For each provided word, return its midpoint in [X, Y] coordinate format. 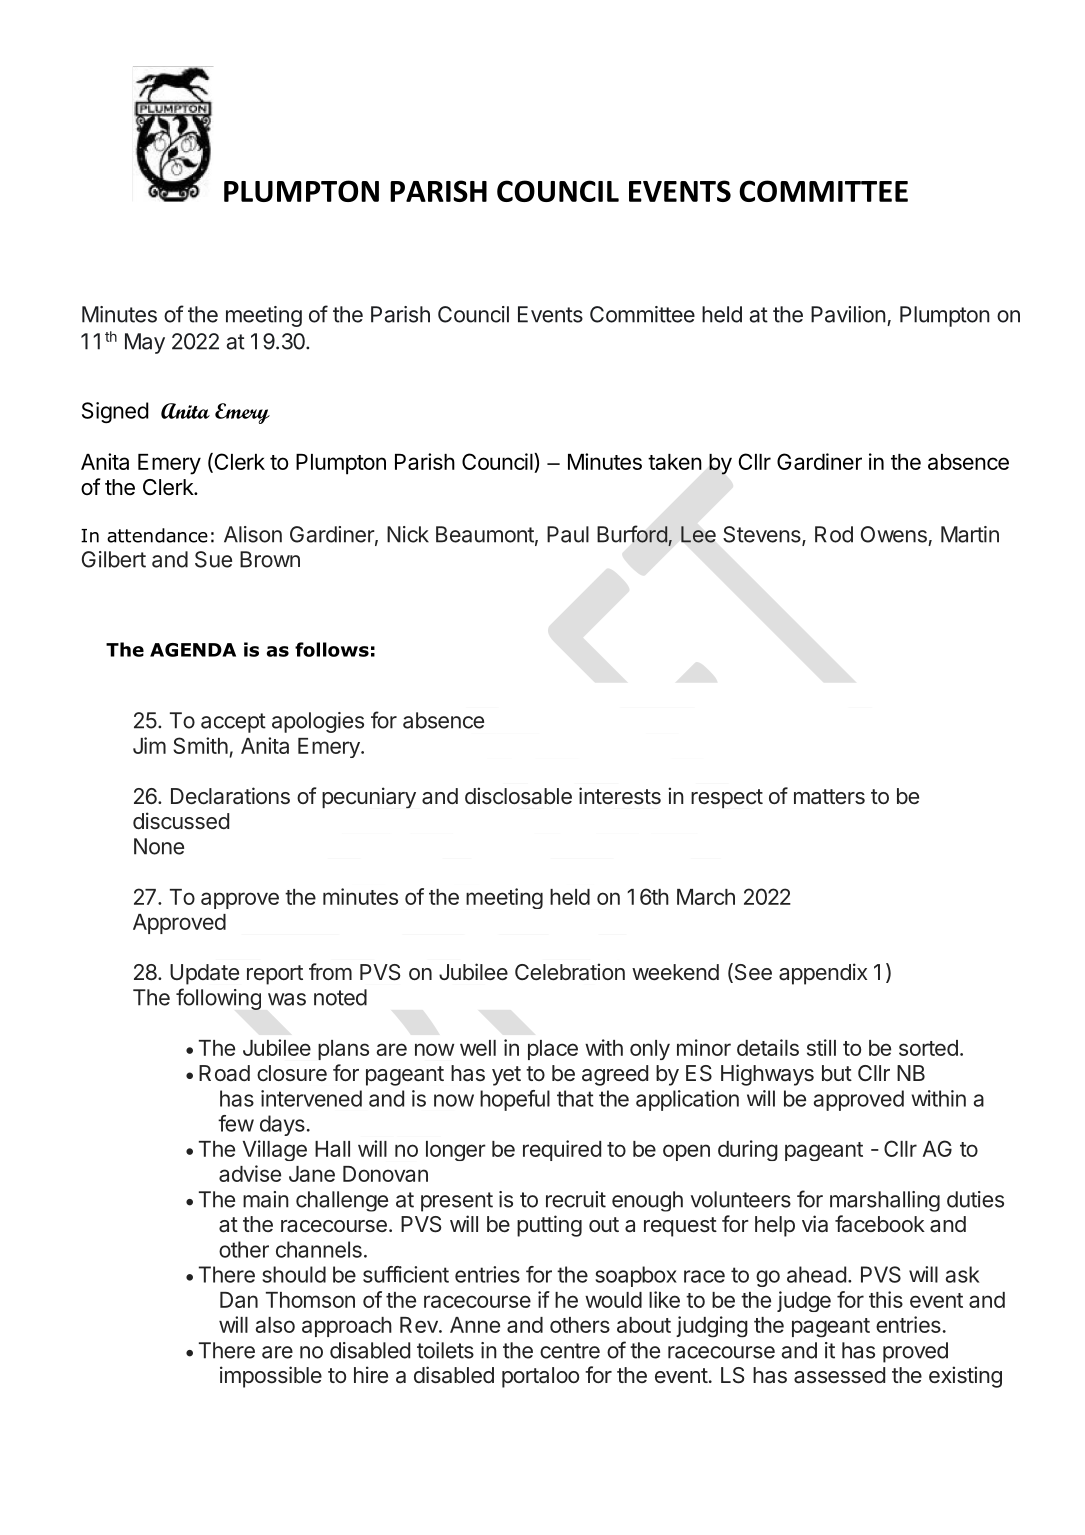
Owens [894, 534]
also [275, 1325]
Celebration [570, 972]
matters [829, 797]
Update [204, 974]
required [562, 1150]
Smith [200, 745]
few [236, 1123]
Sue [213, 559]
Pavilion [848, 314]
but [837, 1073]
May [145, 343]
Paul [568, 534]
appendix [823, 974]
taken [675, 462]
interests [620, 795]
